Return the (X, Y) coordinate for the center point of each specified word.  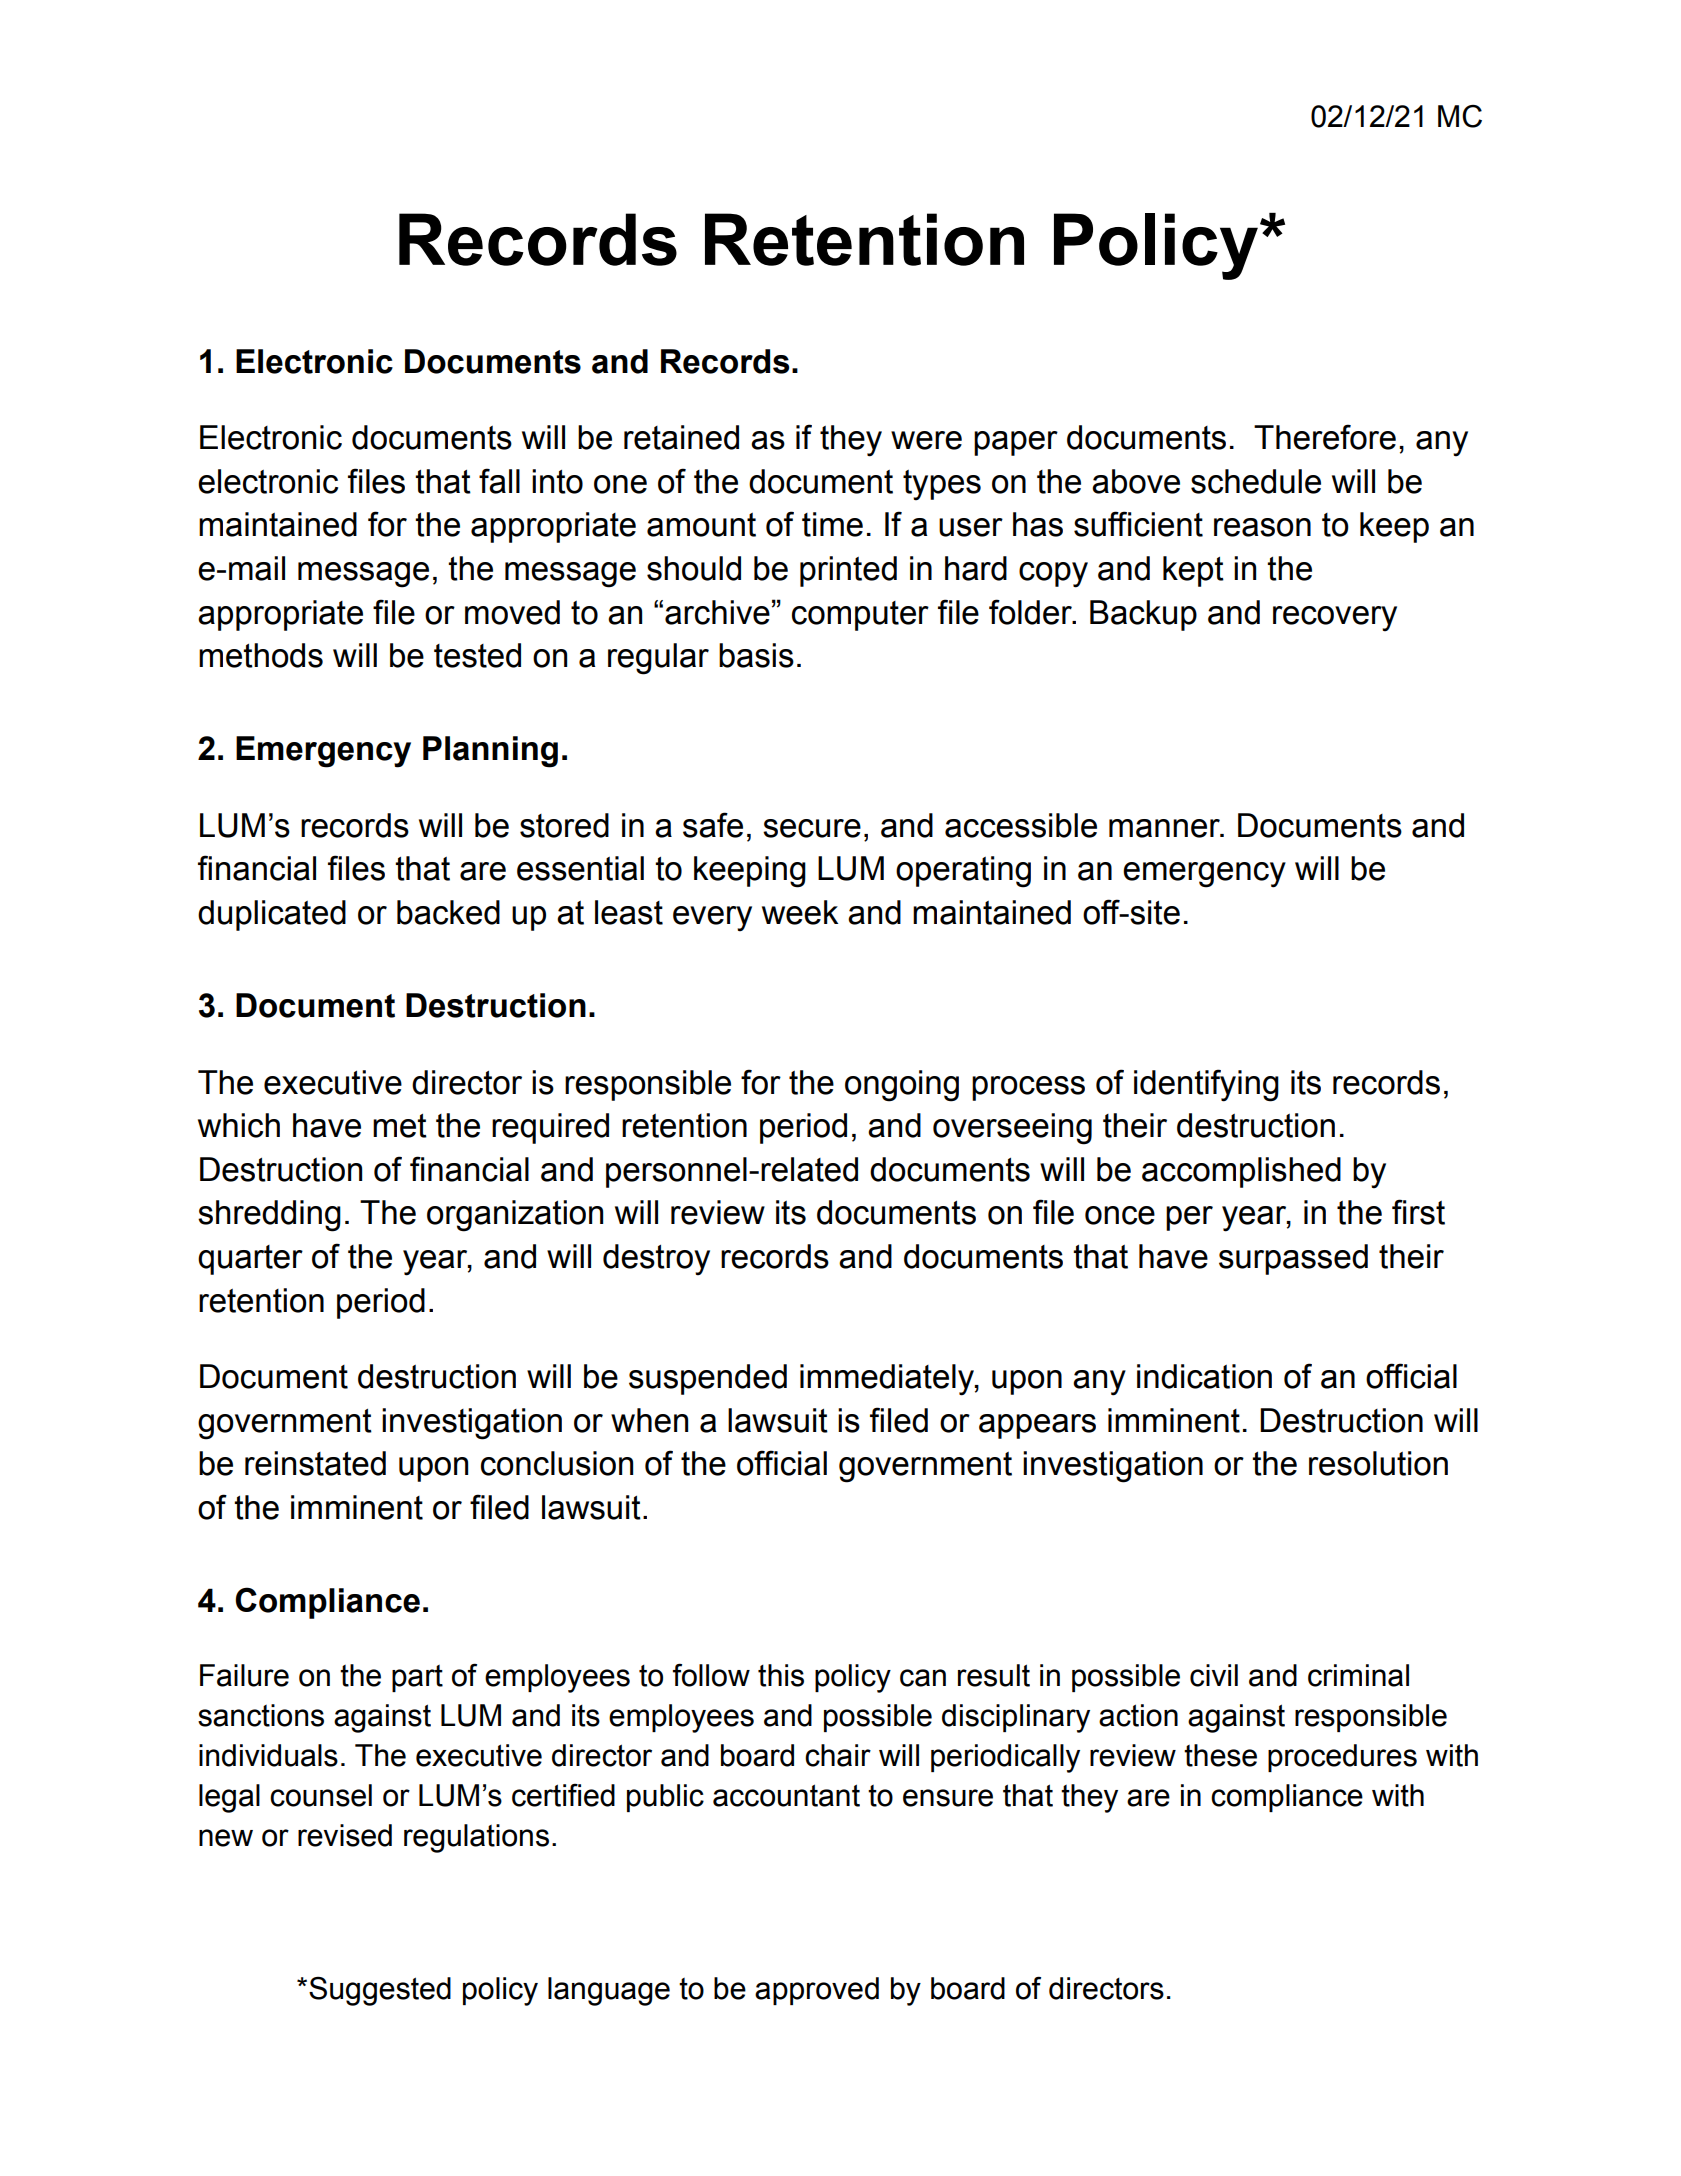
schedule (1256, 481)
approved (817, 1991)
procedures (1342, 1758)
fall (499, 481)
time (832, 524)
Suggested (380, 1991)
